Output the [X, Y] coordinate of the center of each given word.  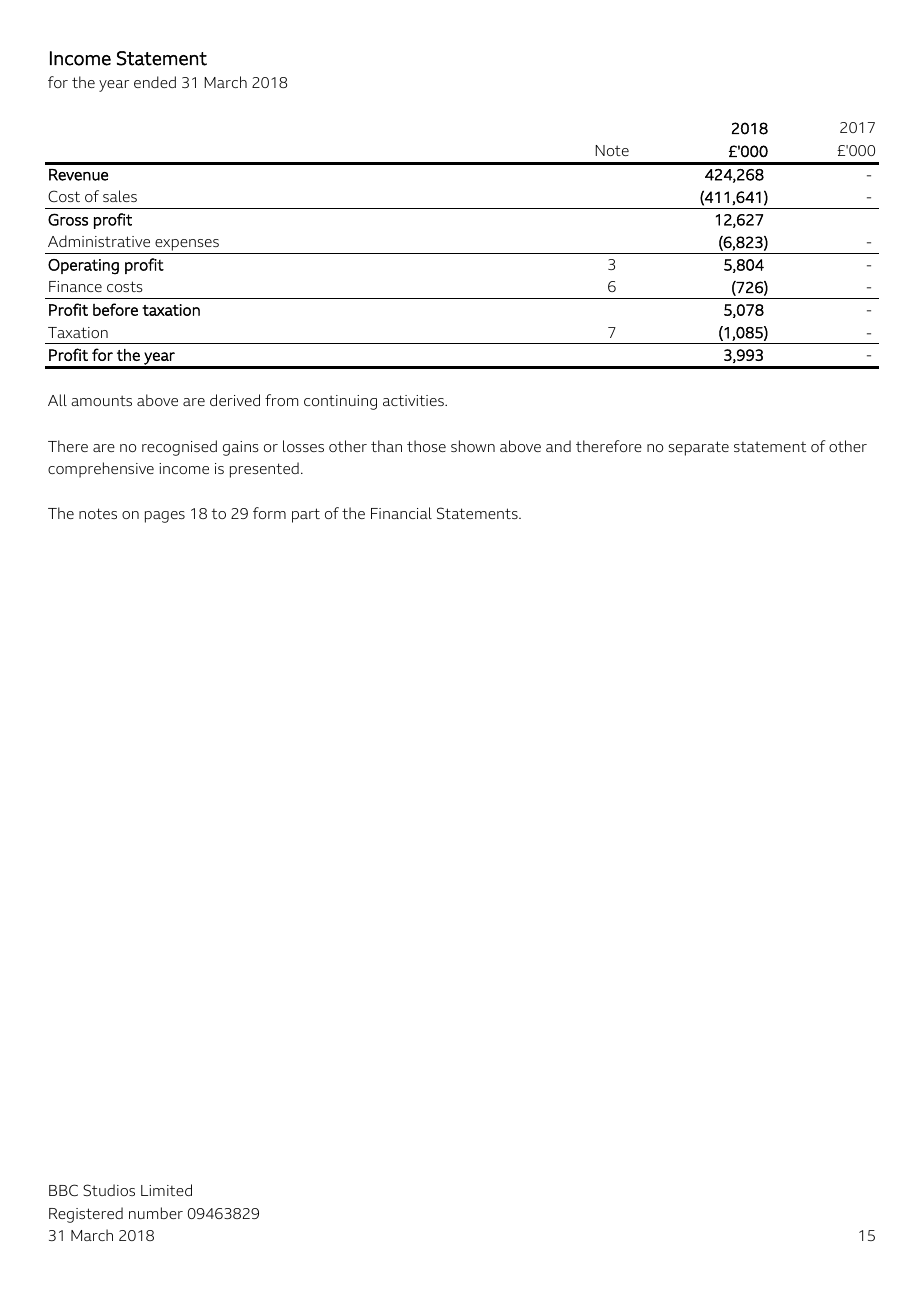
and [558, 446]
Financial [401, 513]
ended [155, 82]
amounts [102, 400]
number [156, 1213]
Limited [166, 1190]
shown [473, 446]
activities [414, 400]
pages [165, 517]
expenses [187, 246]
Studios [109, 1190]
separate [699, 448]
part [306, 515]
